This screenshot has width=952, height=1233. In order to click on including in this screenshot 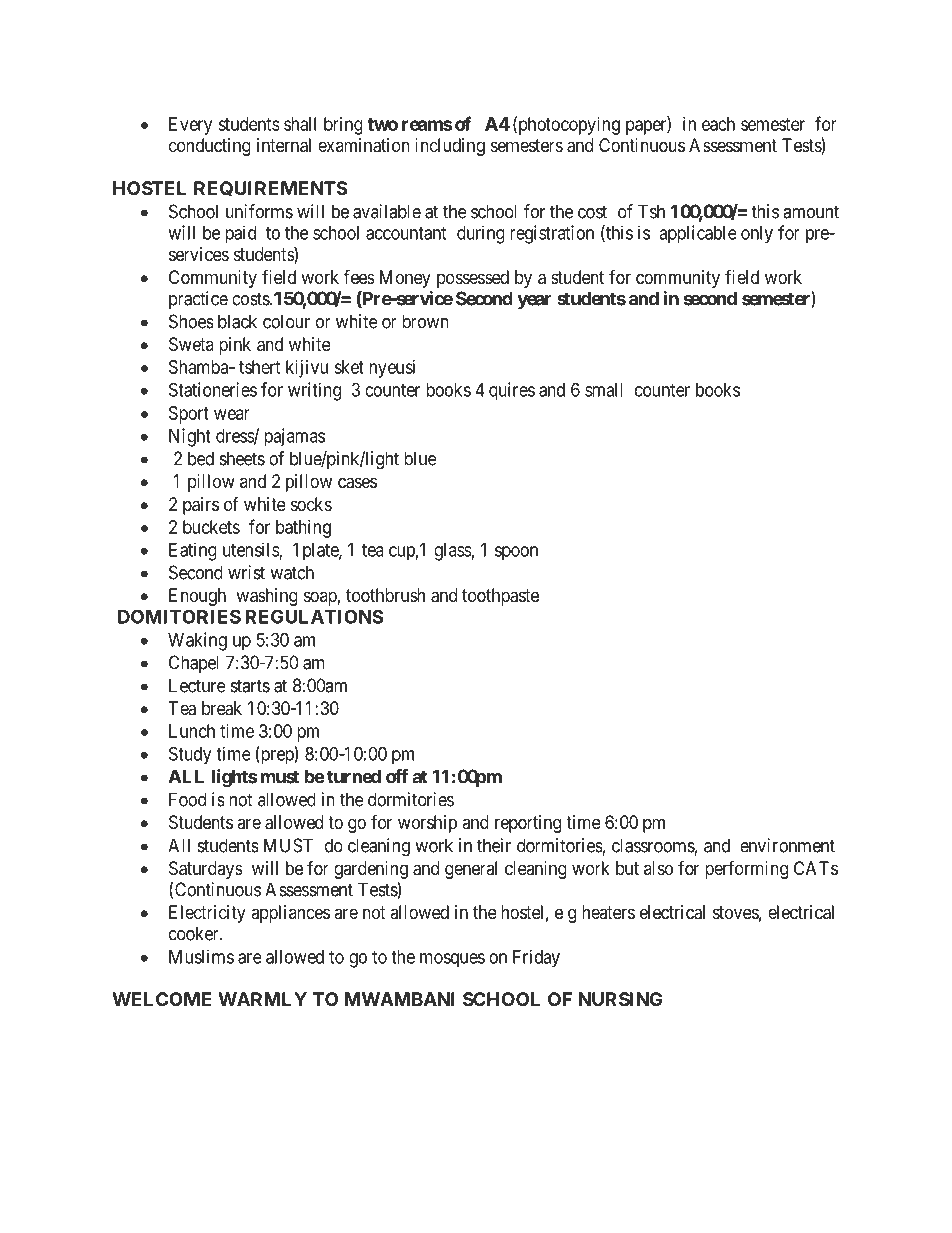, I will do `click(450, 147)`.
